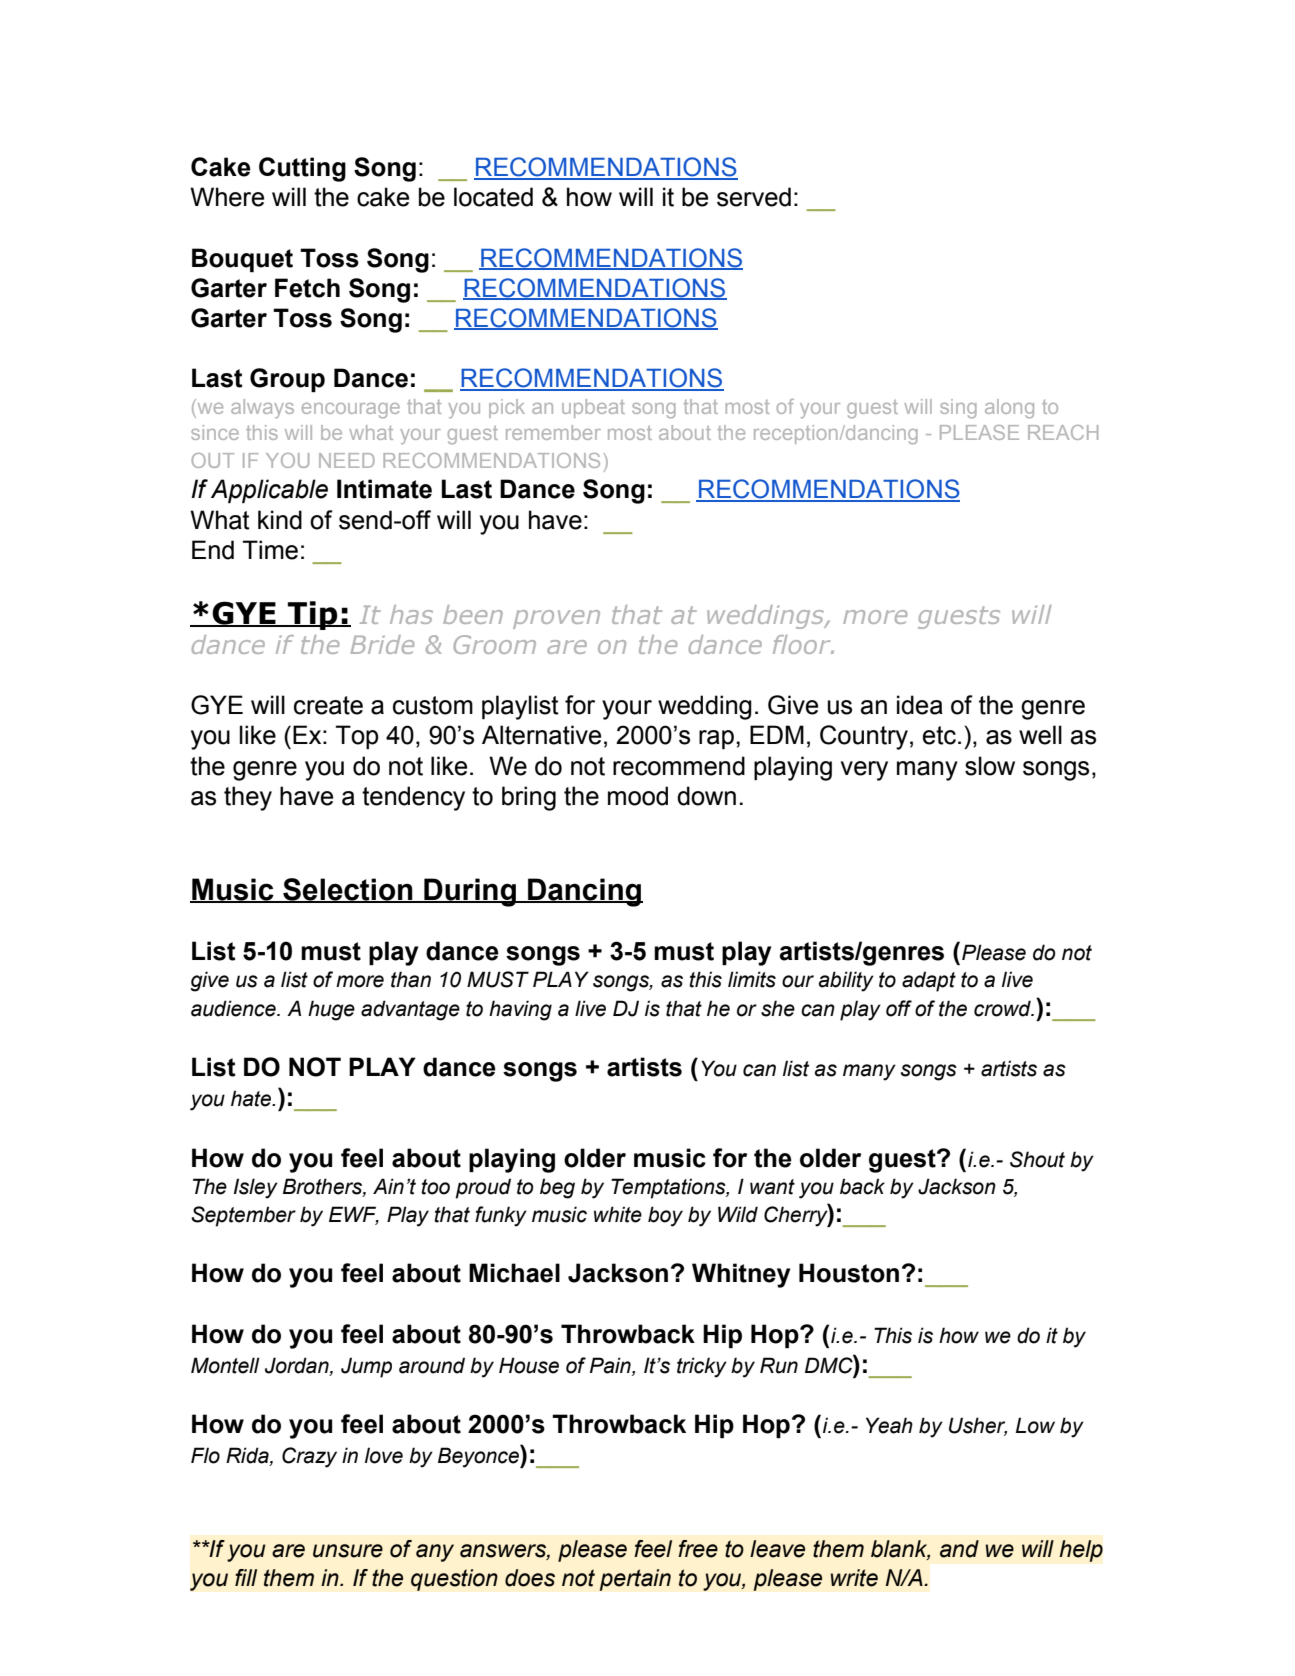 The image size is (1295, 1676). Describe the element at coordinates (665, 1216) in the screenshot. I see `boy` at that location.
